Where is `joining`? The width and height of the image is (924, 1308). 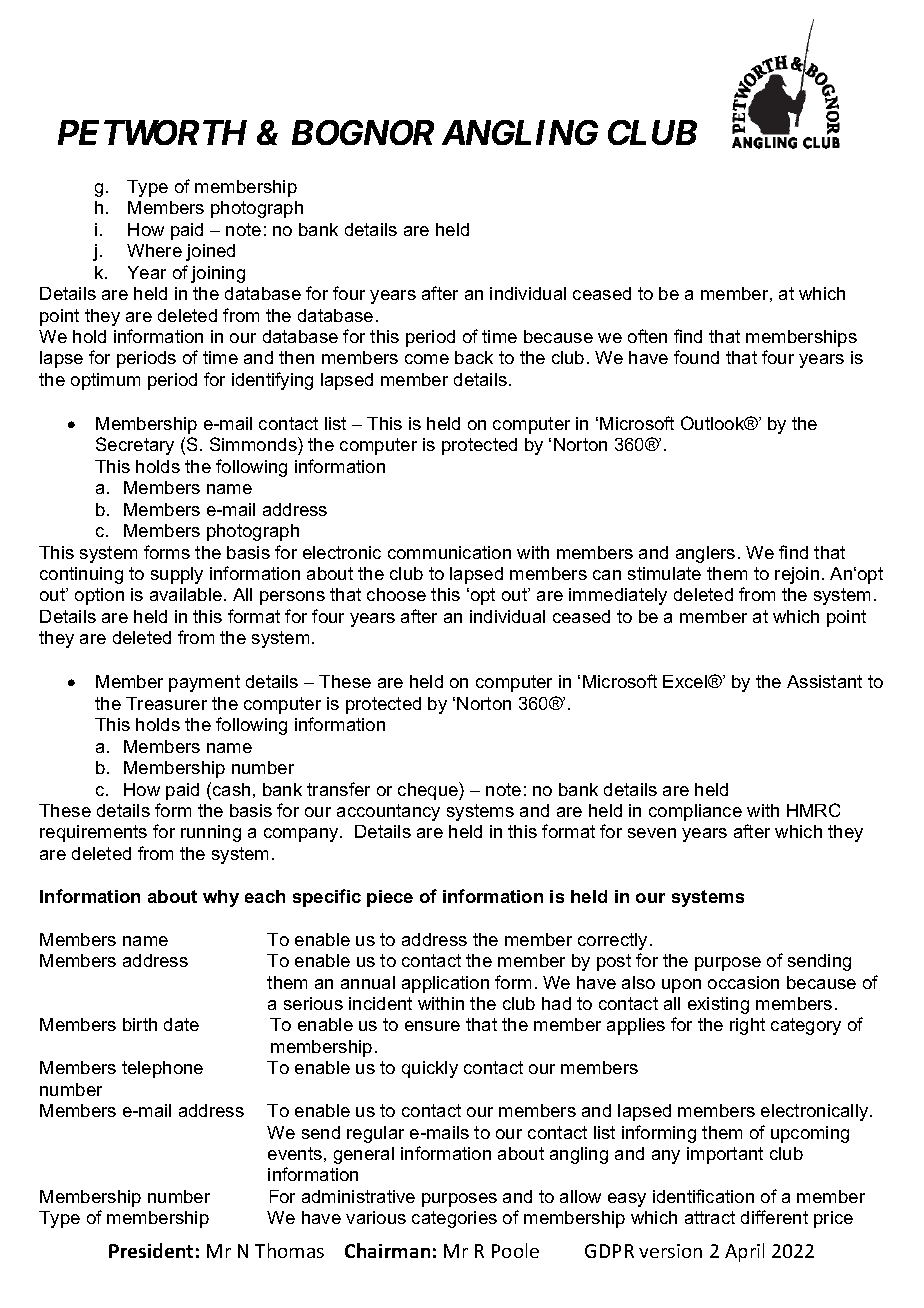 joining is located at coordinates (218, 274).
